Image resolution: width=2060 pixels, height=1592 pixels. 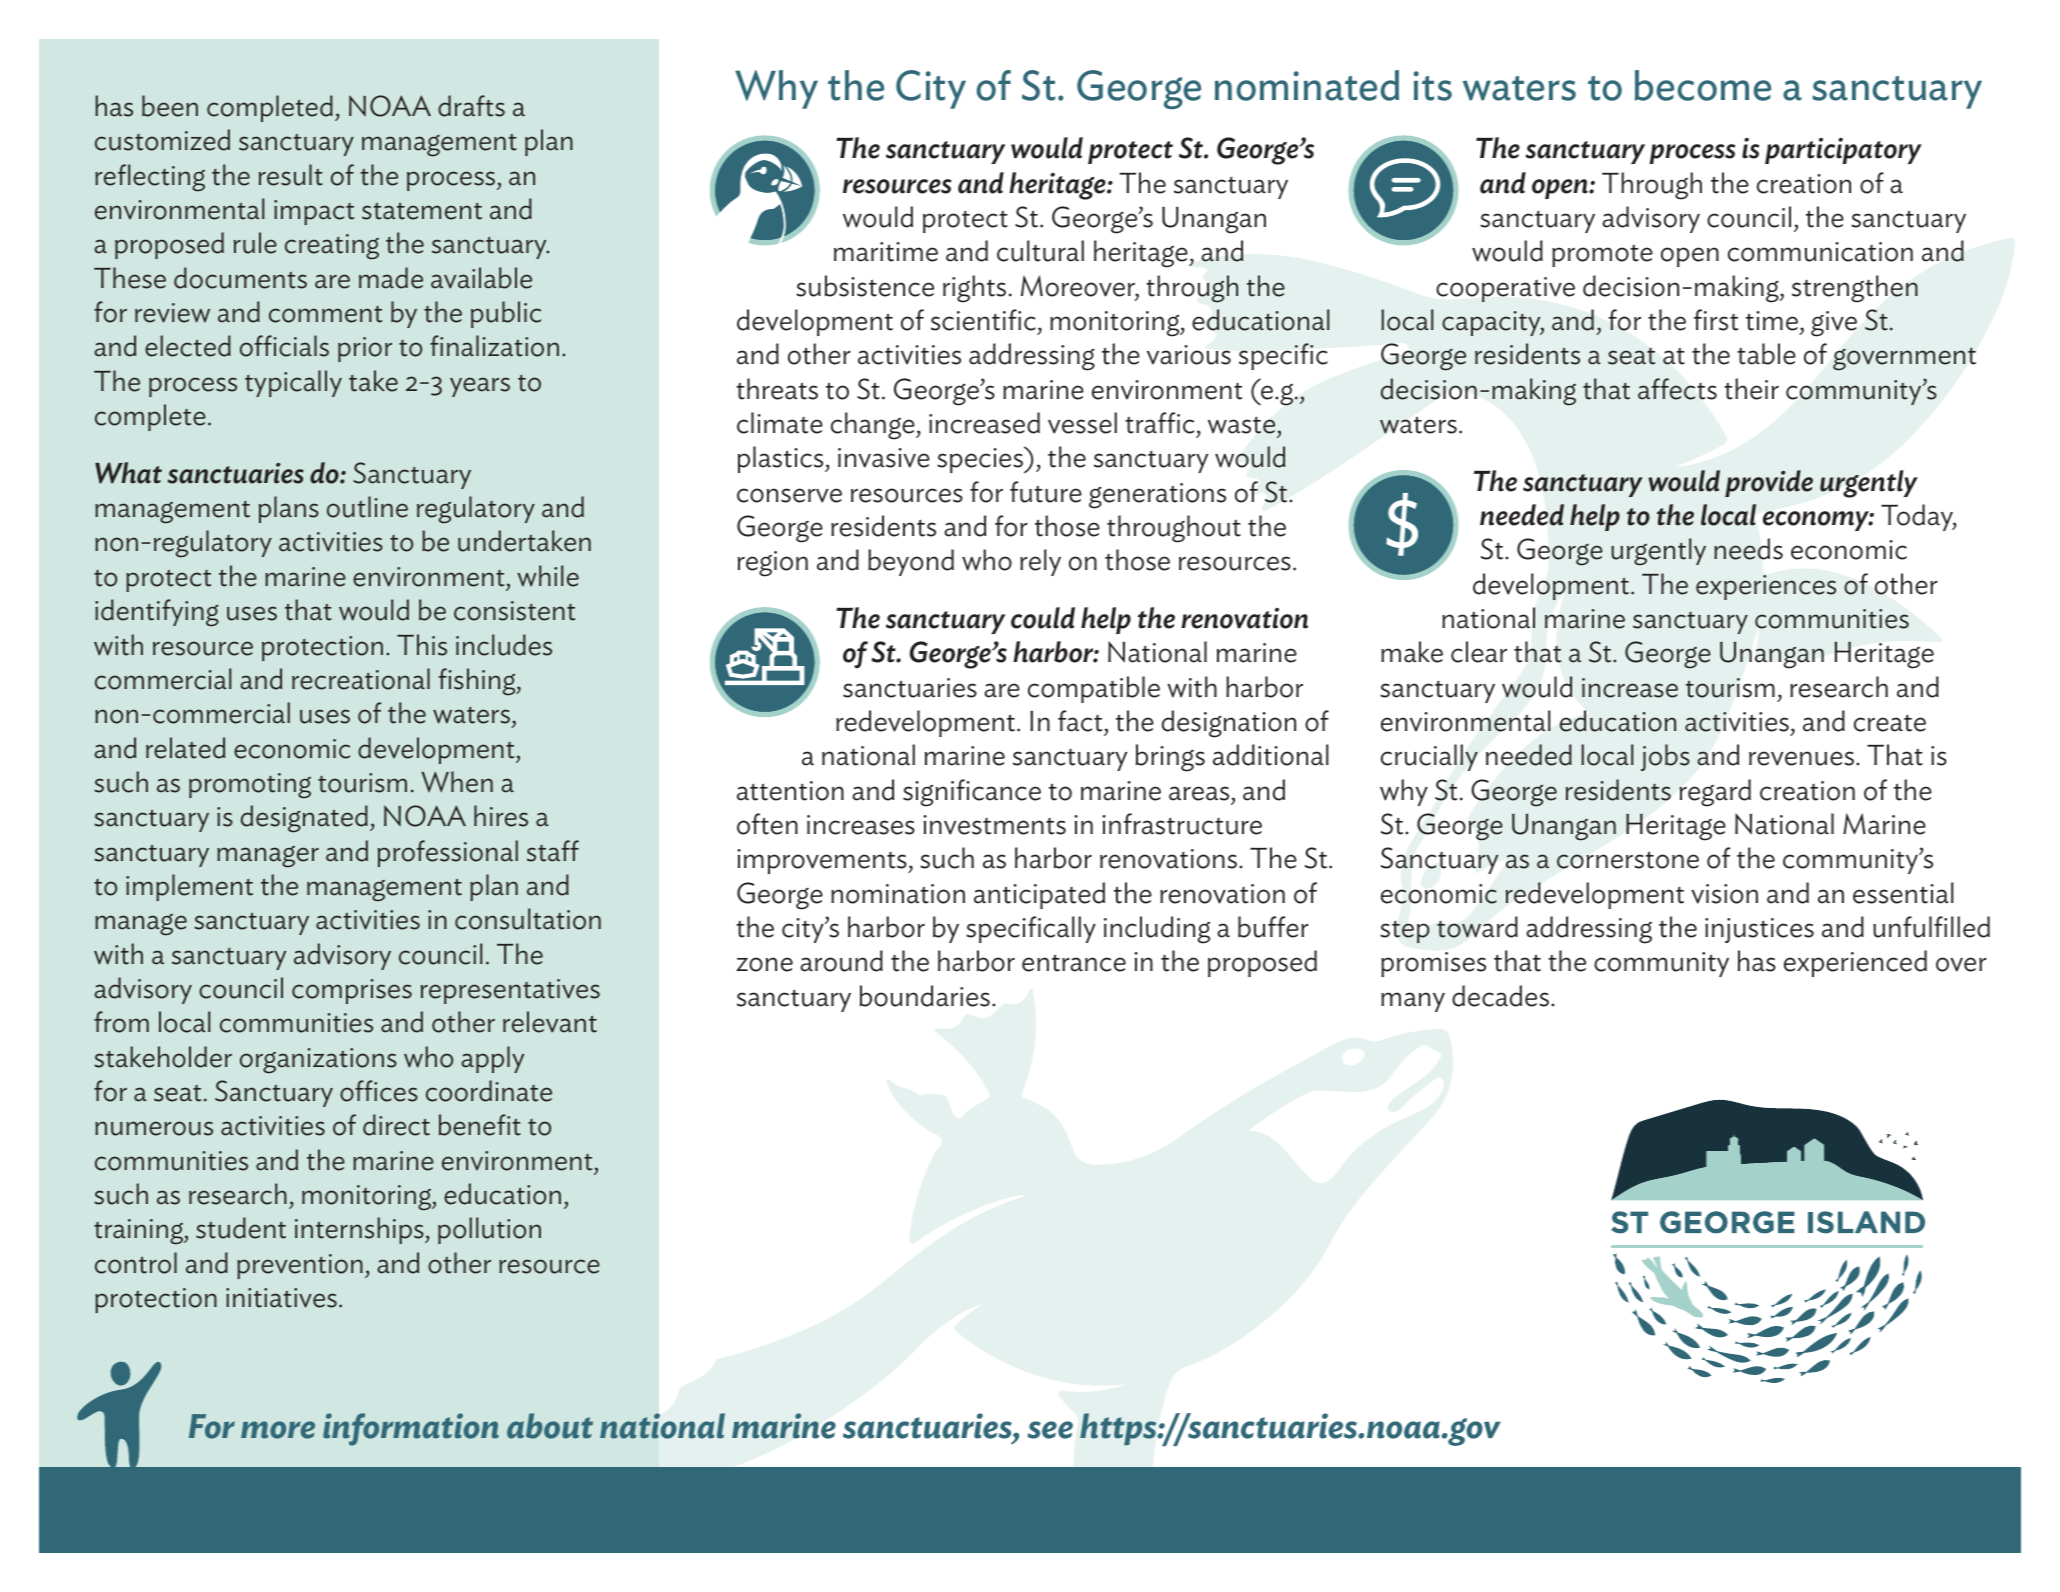 I want to click on nominated, so click(x=1307, y=85).
